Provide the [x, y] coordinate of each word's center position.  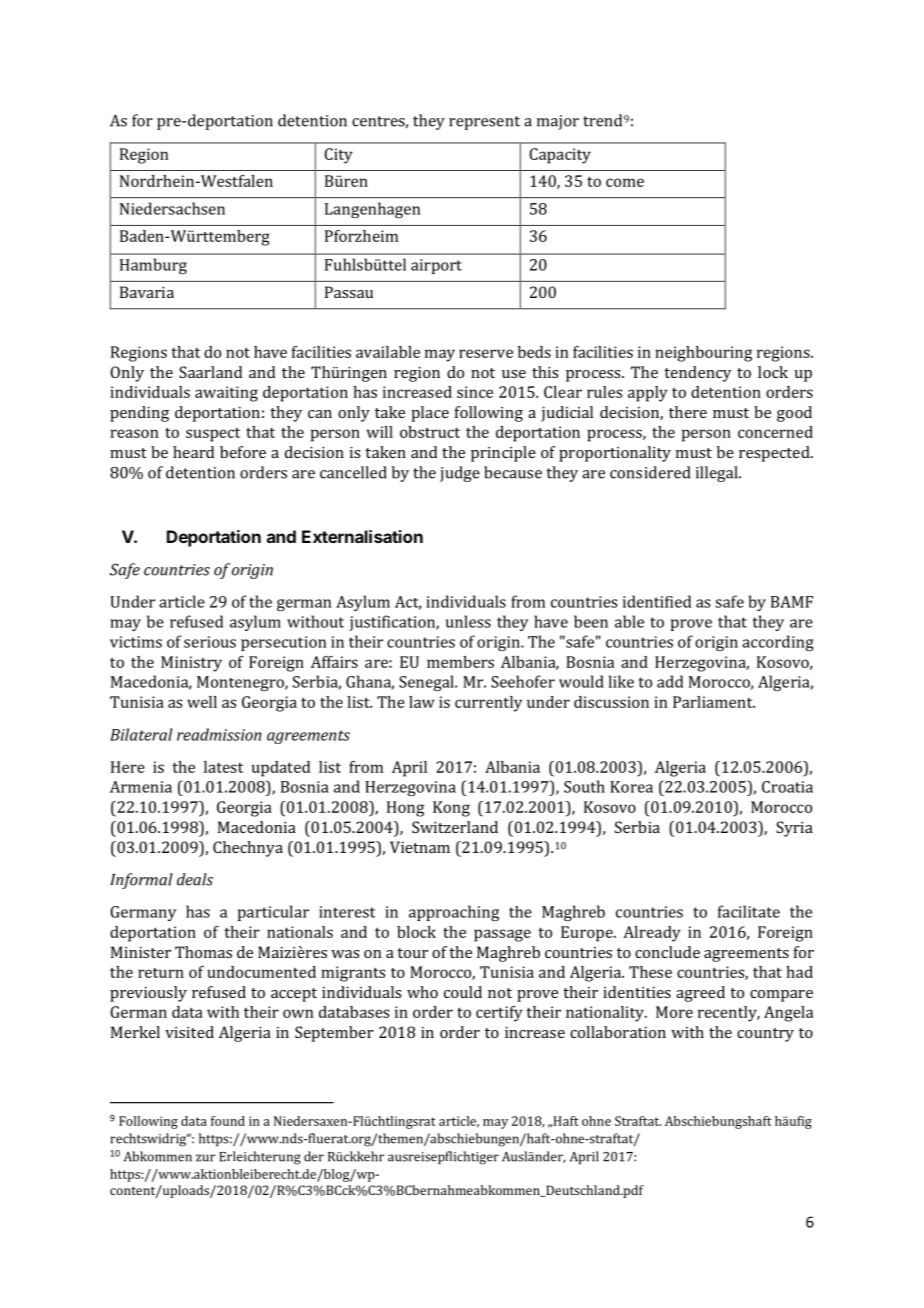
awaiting [226, 394]
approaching [454, 913]
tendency [697, 374]
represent [484, 123]
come [625, 182]
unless [468, 621]
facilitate [749, 911]
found [228, 1121]
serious [210, 642]
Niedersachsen [172, 208]
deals [195, 879]
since [475, 392]
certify [499, 1014]
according [778, 643]
